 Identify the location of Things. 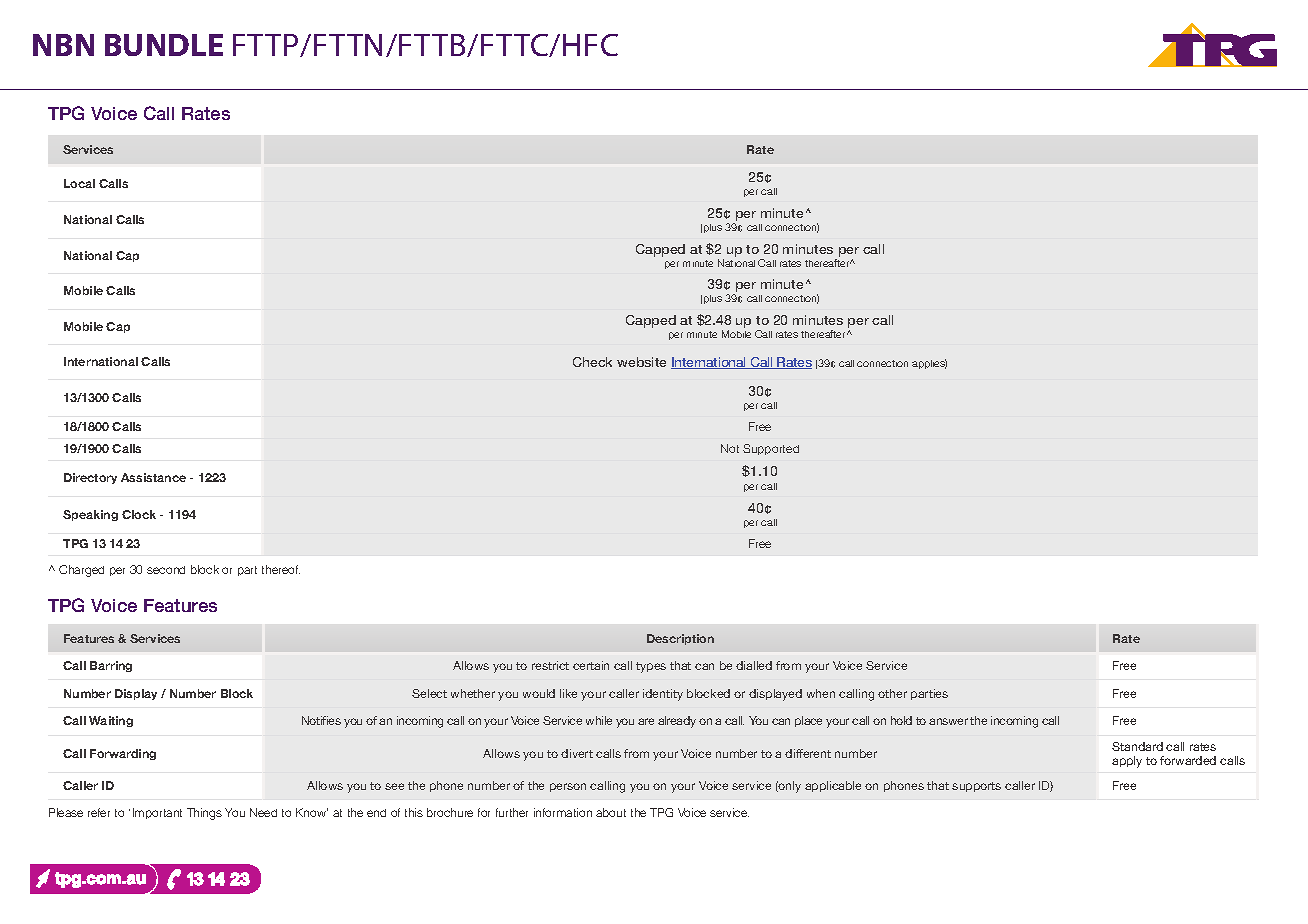
(204, 814).
